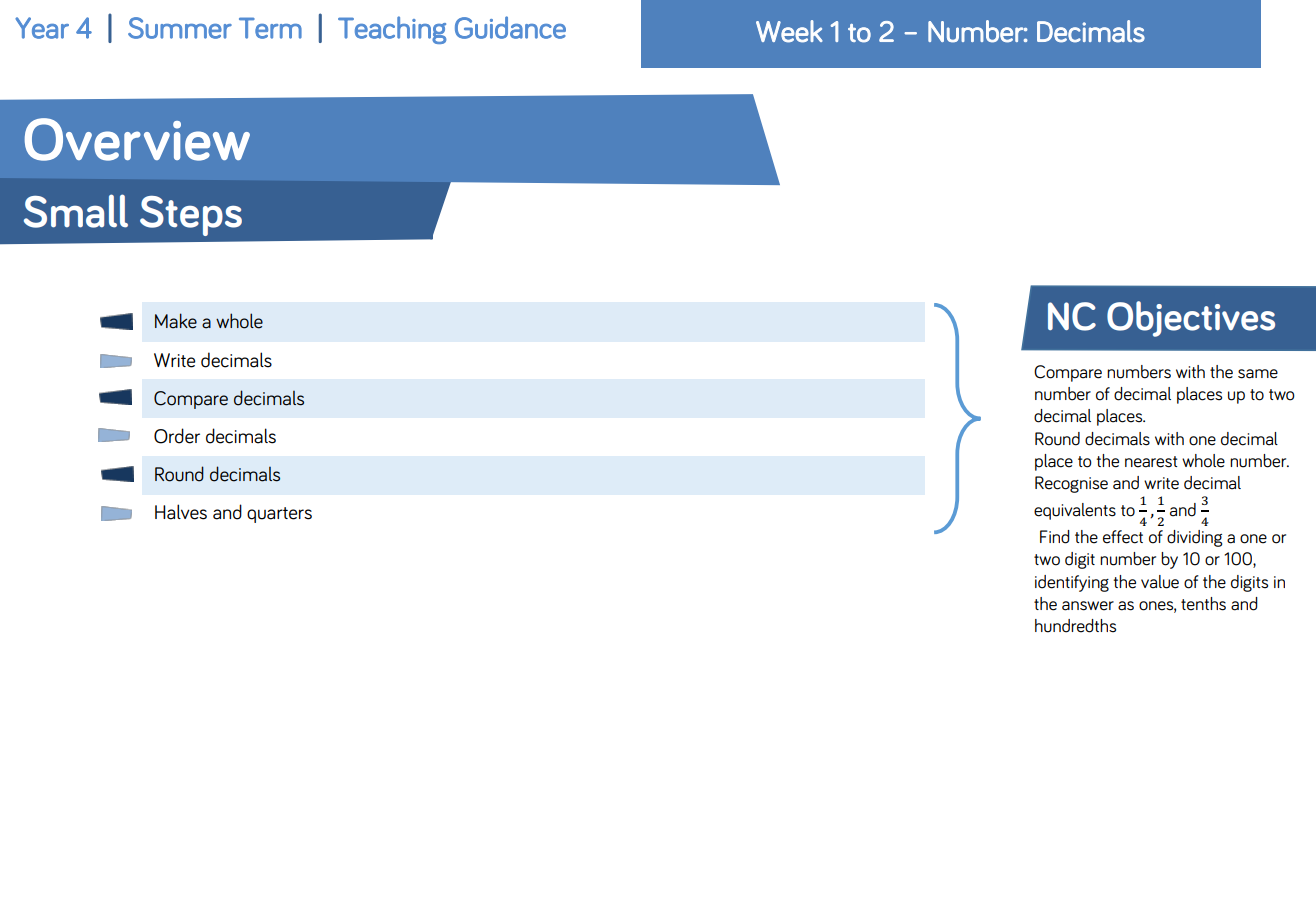 The width and height of the image is (1316, 911). I want to click on Objectives, so click(1191, 319).
